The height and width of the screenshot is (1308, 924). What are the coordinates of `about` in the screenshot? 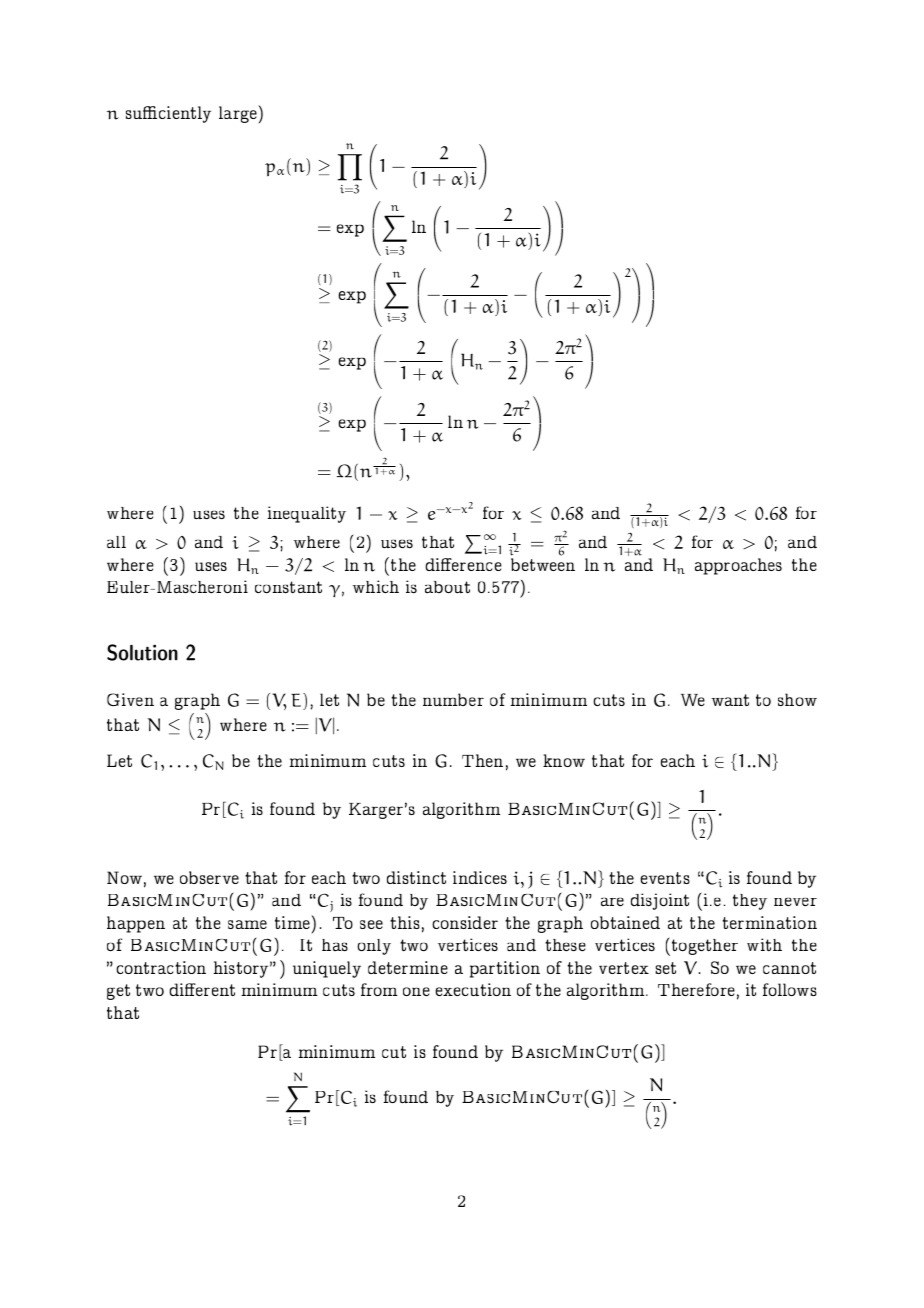 It's located at (447, 587).
